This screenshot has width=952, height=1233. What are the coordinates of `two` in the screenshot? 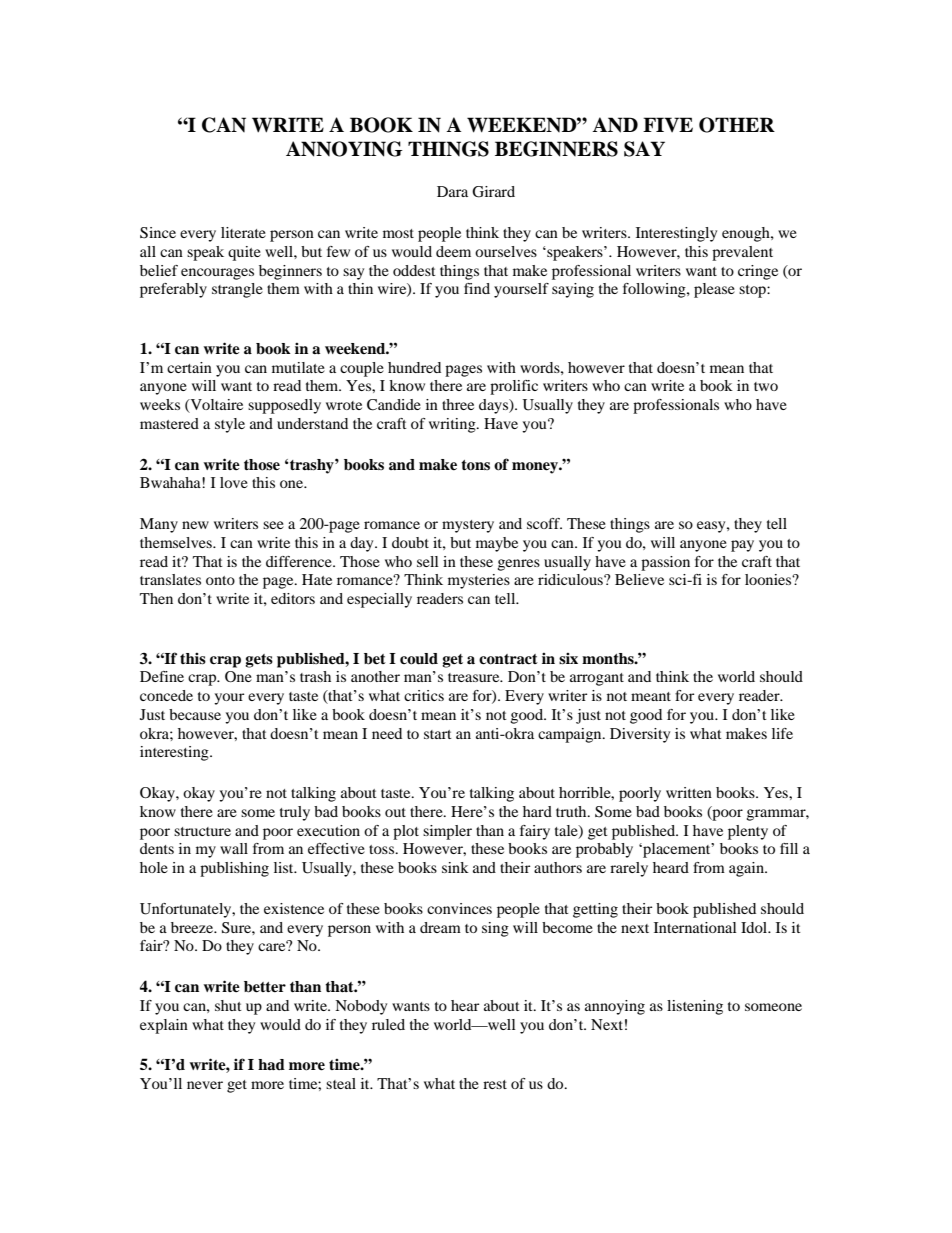 It's located at (766, 386).
